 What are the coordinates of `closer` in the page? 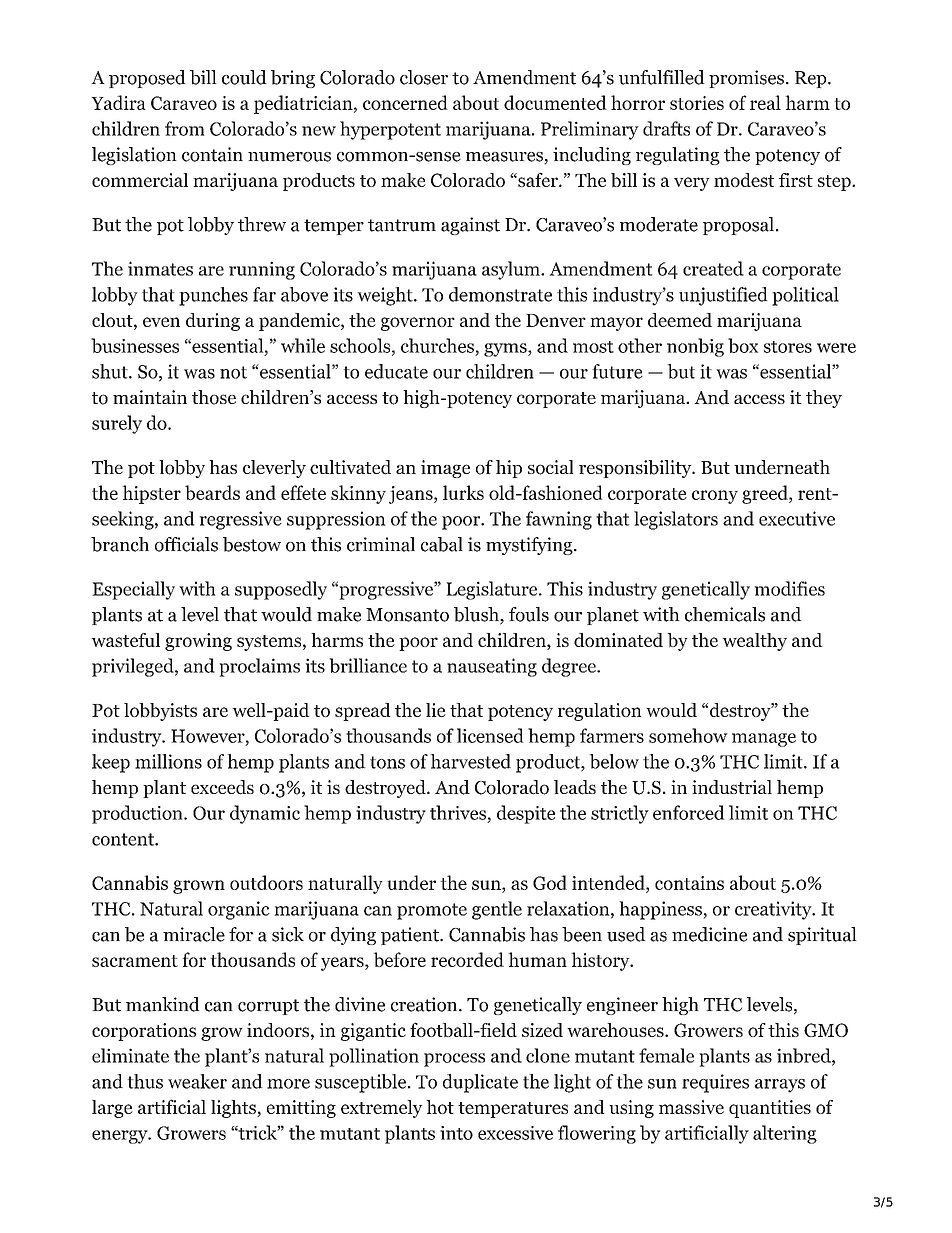 It's located at (424, 77).
